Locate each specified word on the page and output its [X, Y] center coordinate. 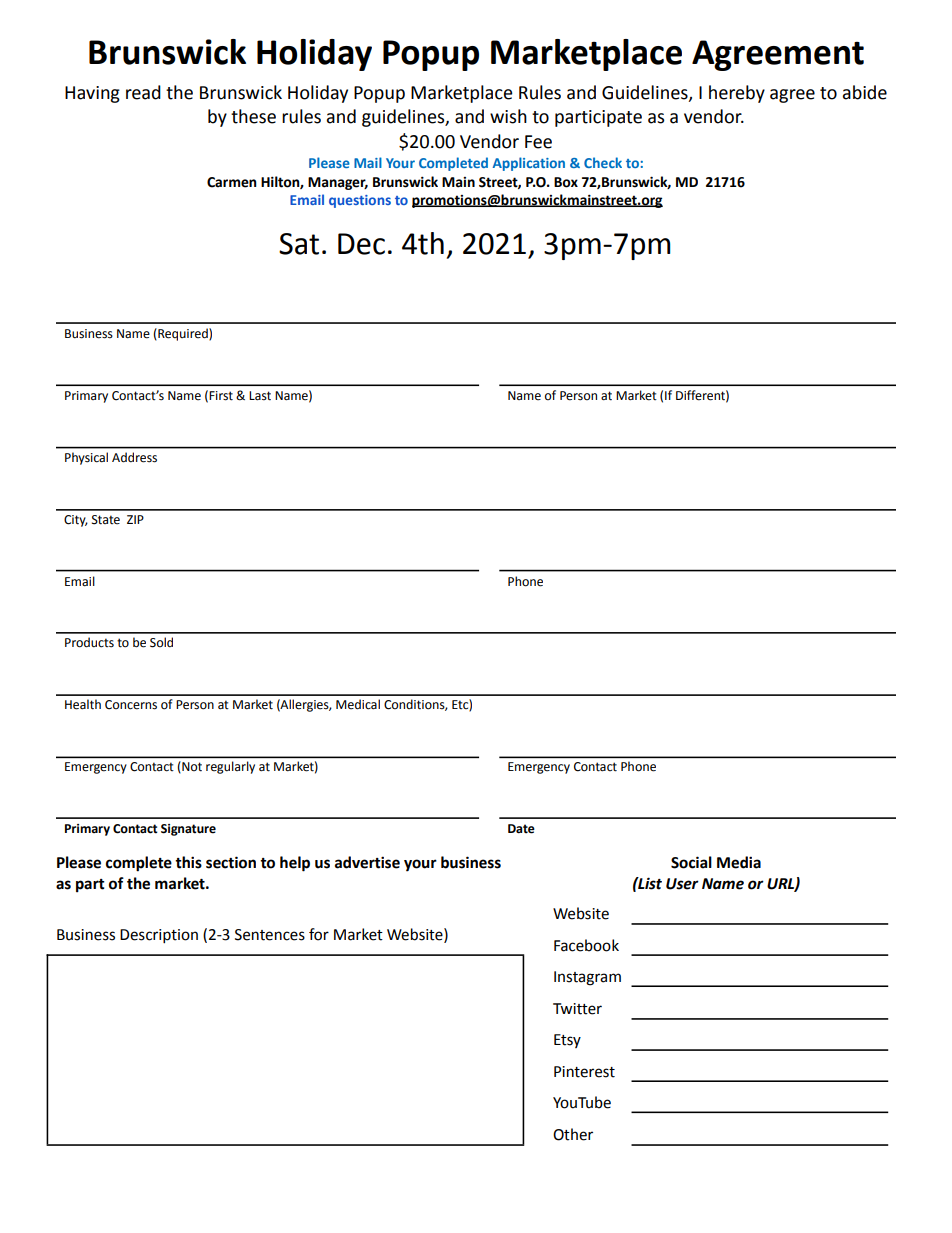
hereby [737, 94]
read [143, 92]
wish [508, 116]
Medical [358, 704]
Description [159, 936]
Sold [161, 642]
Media [739, 862]
